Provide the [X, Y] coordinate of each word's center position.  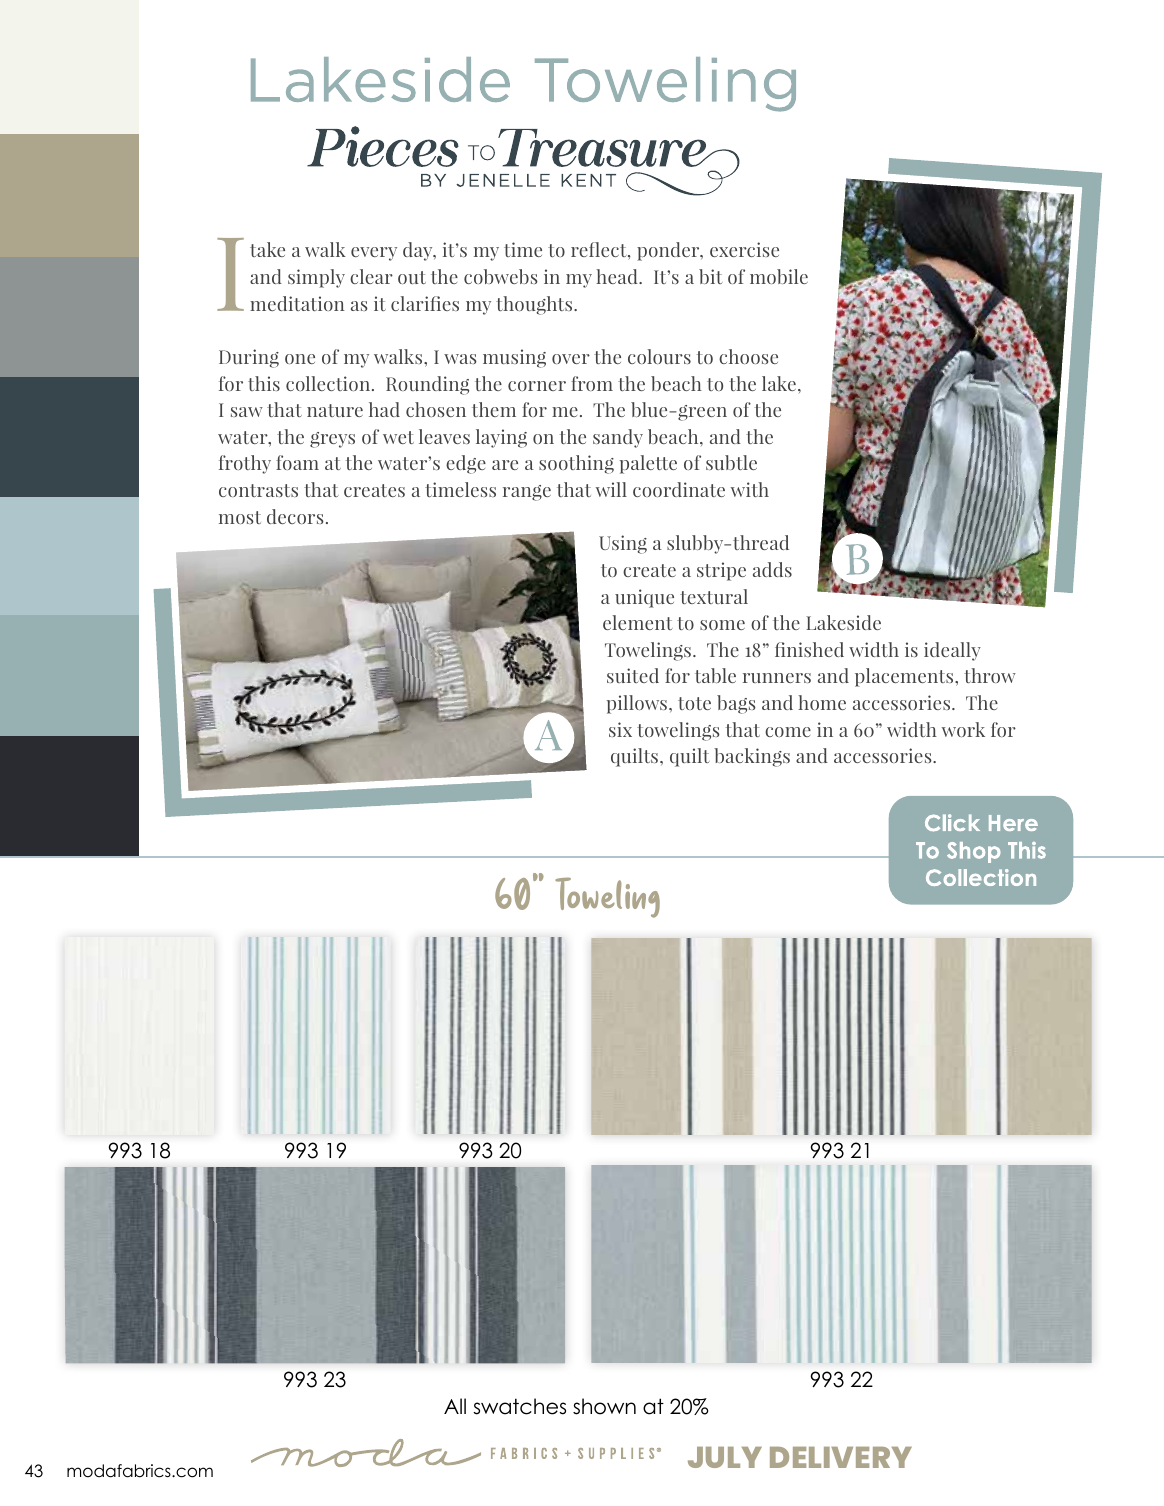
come [788, 732]
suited [633, 675]
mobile [779, 276]
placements [905, 677]
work [963, 729]
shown [604, 1406]
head [618, 276]
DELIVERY [841, 1457]
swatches [519, 1406]
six [620, 729]
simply [316, 278]
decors [295, 516]
